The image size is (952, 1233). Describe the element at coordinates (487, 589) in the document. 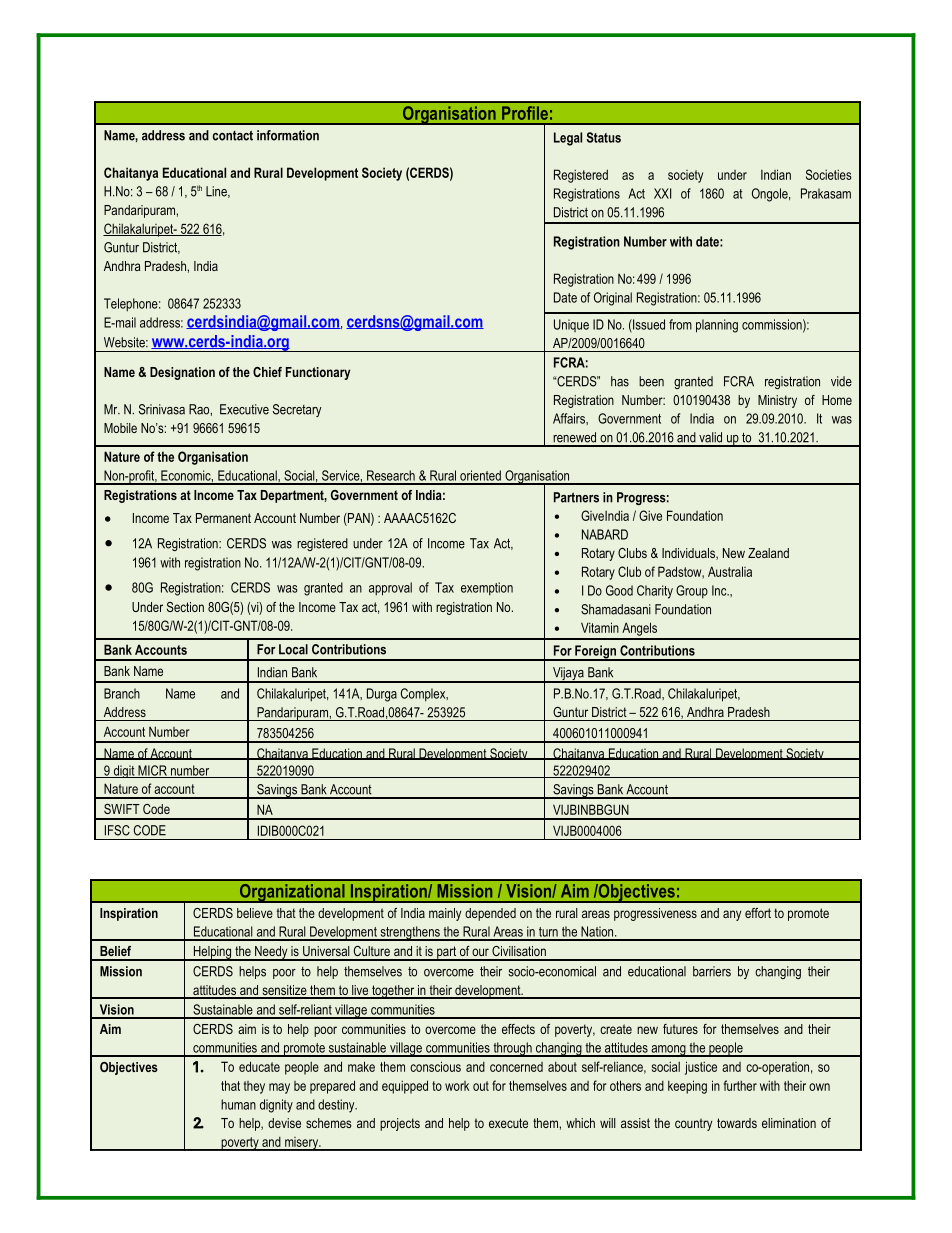

I see `exemption` at that location.
